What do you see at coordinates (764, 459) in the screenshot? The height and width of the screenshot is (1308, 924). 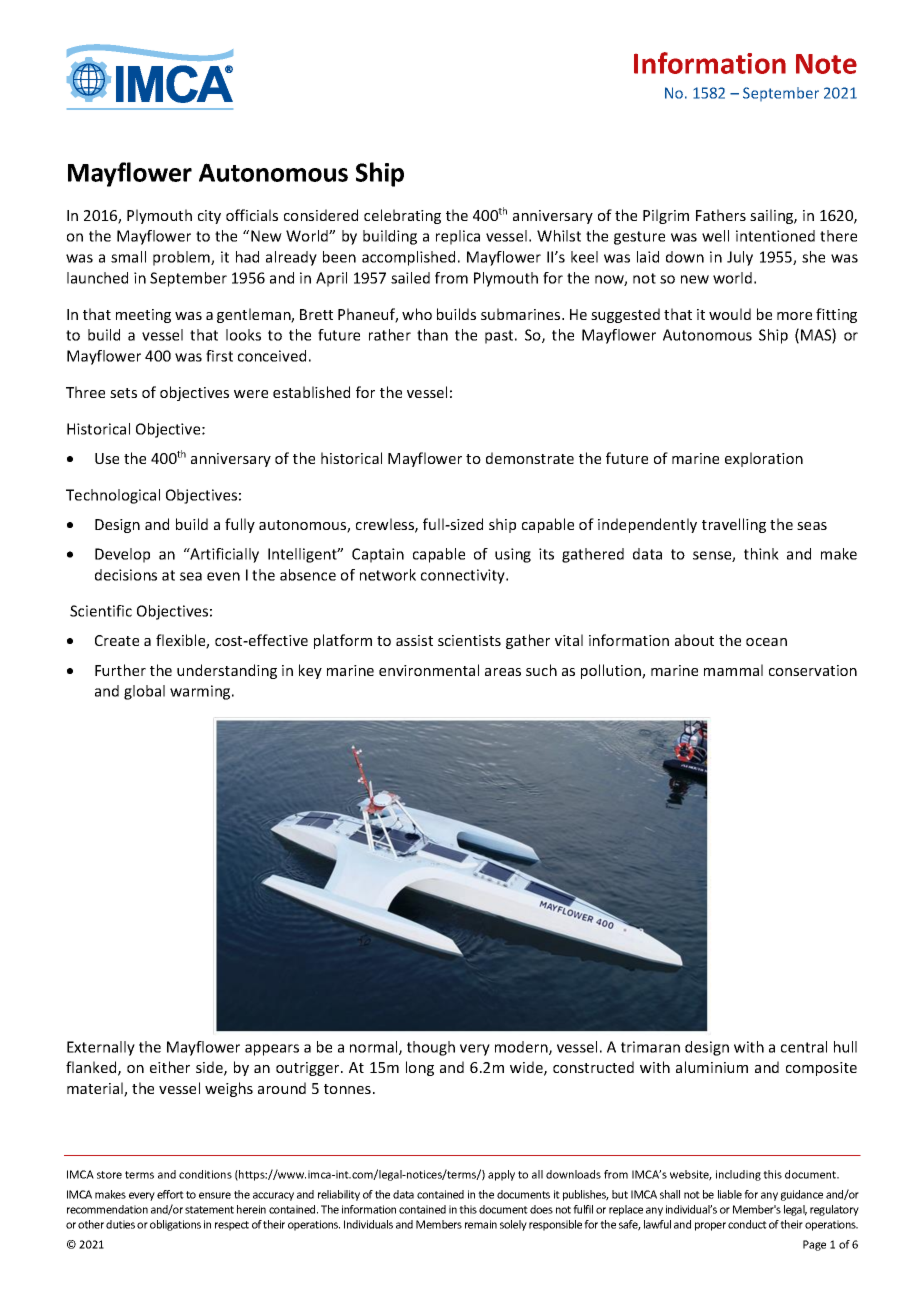 I see `exploration` at bounding box center [764, 459].
